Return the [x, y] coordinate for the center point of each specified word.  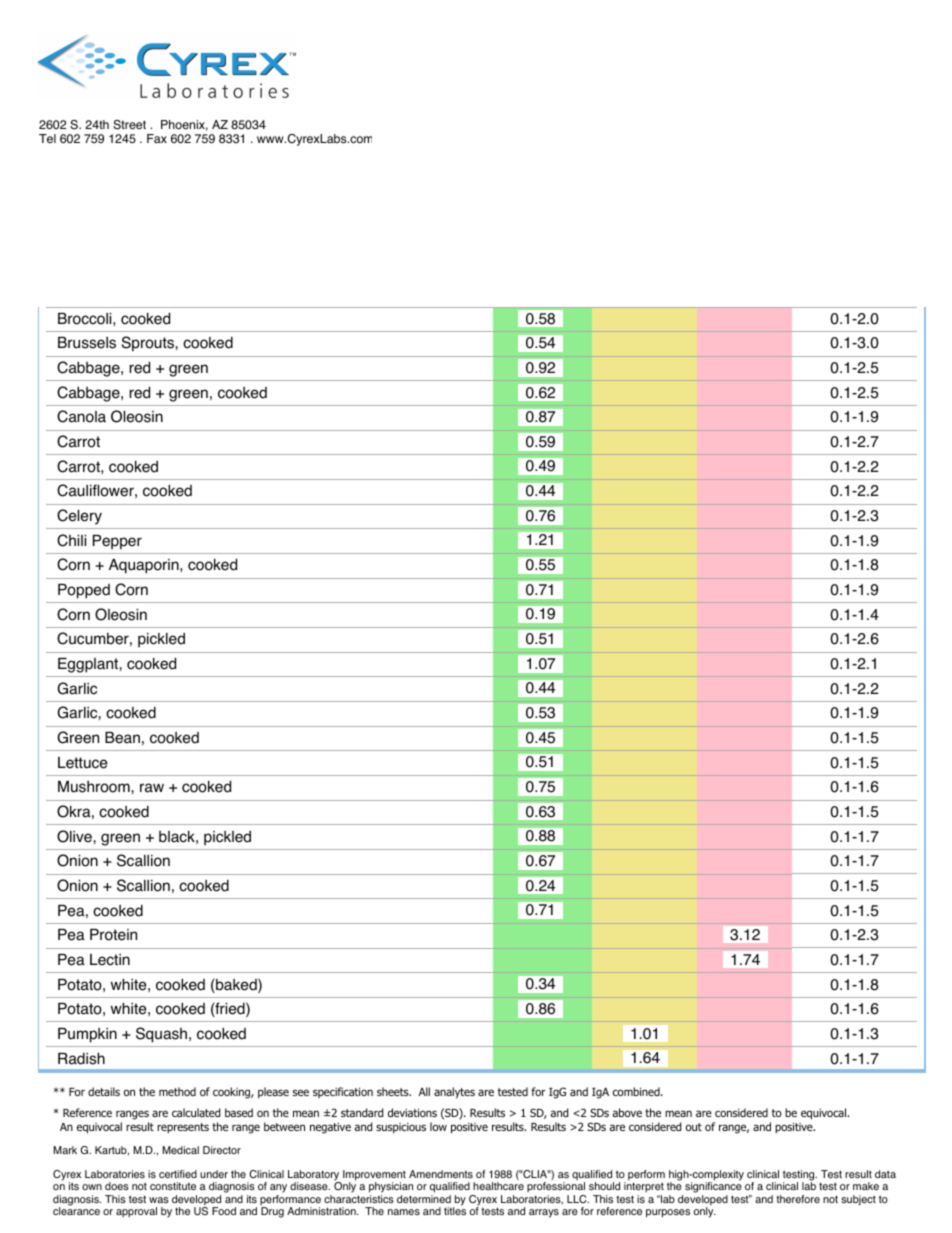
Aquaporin [145, 566]
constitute [173, 1186]
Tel [47, 138]
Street [129, 125]
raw [152, 788]
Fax [157, 139]
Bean [122, 738]
